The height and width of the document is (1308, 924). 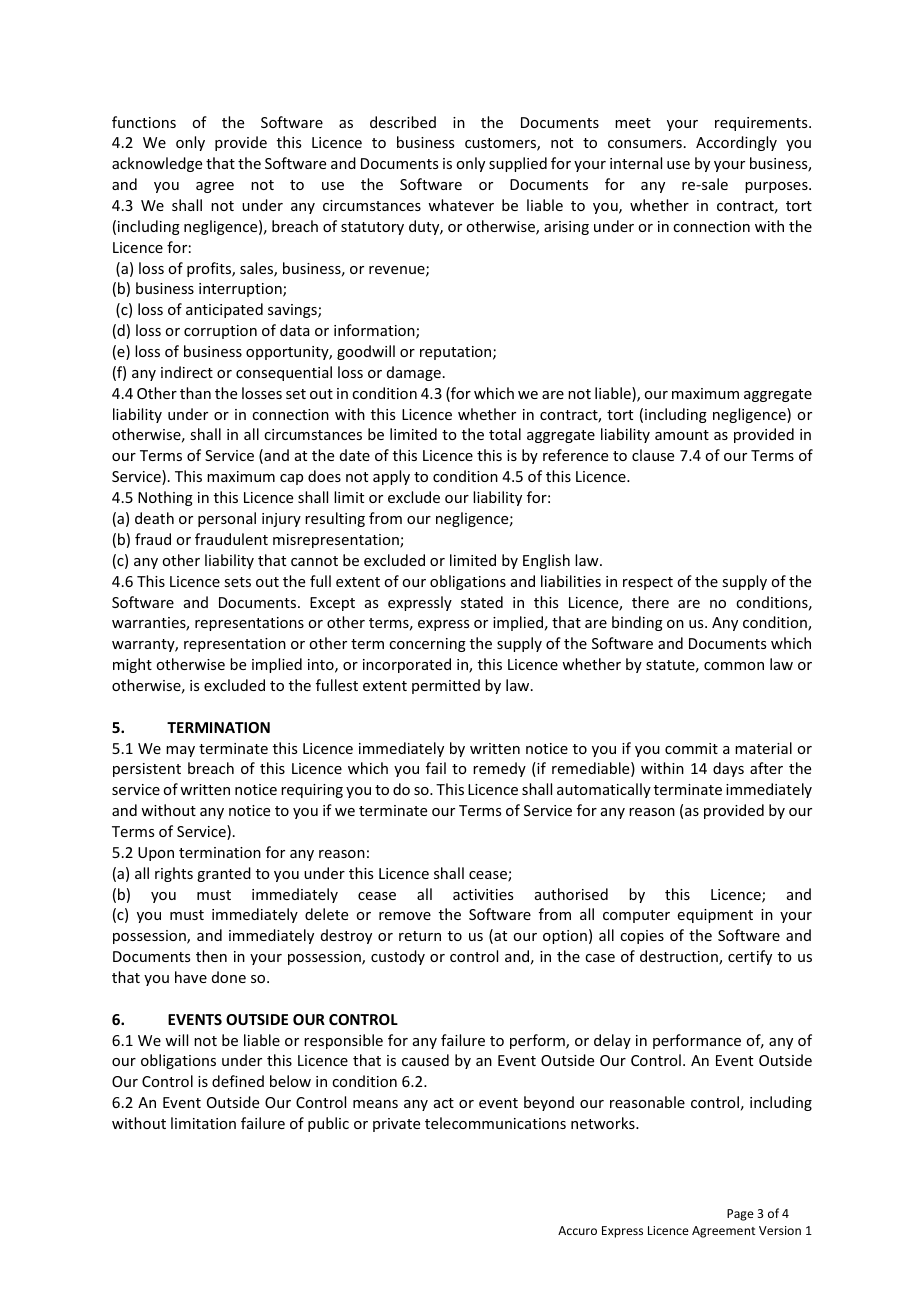 What do you see at coordinates (461, 205) in the document?
I see `whatever` at bounding box center [461, 205].
